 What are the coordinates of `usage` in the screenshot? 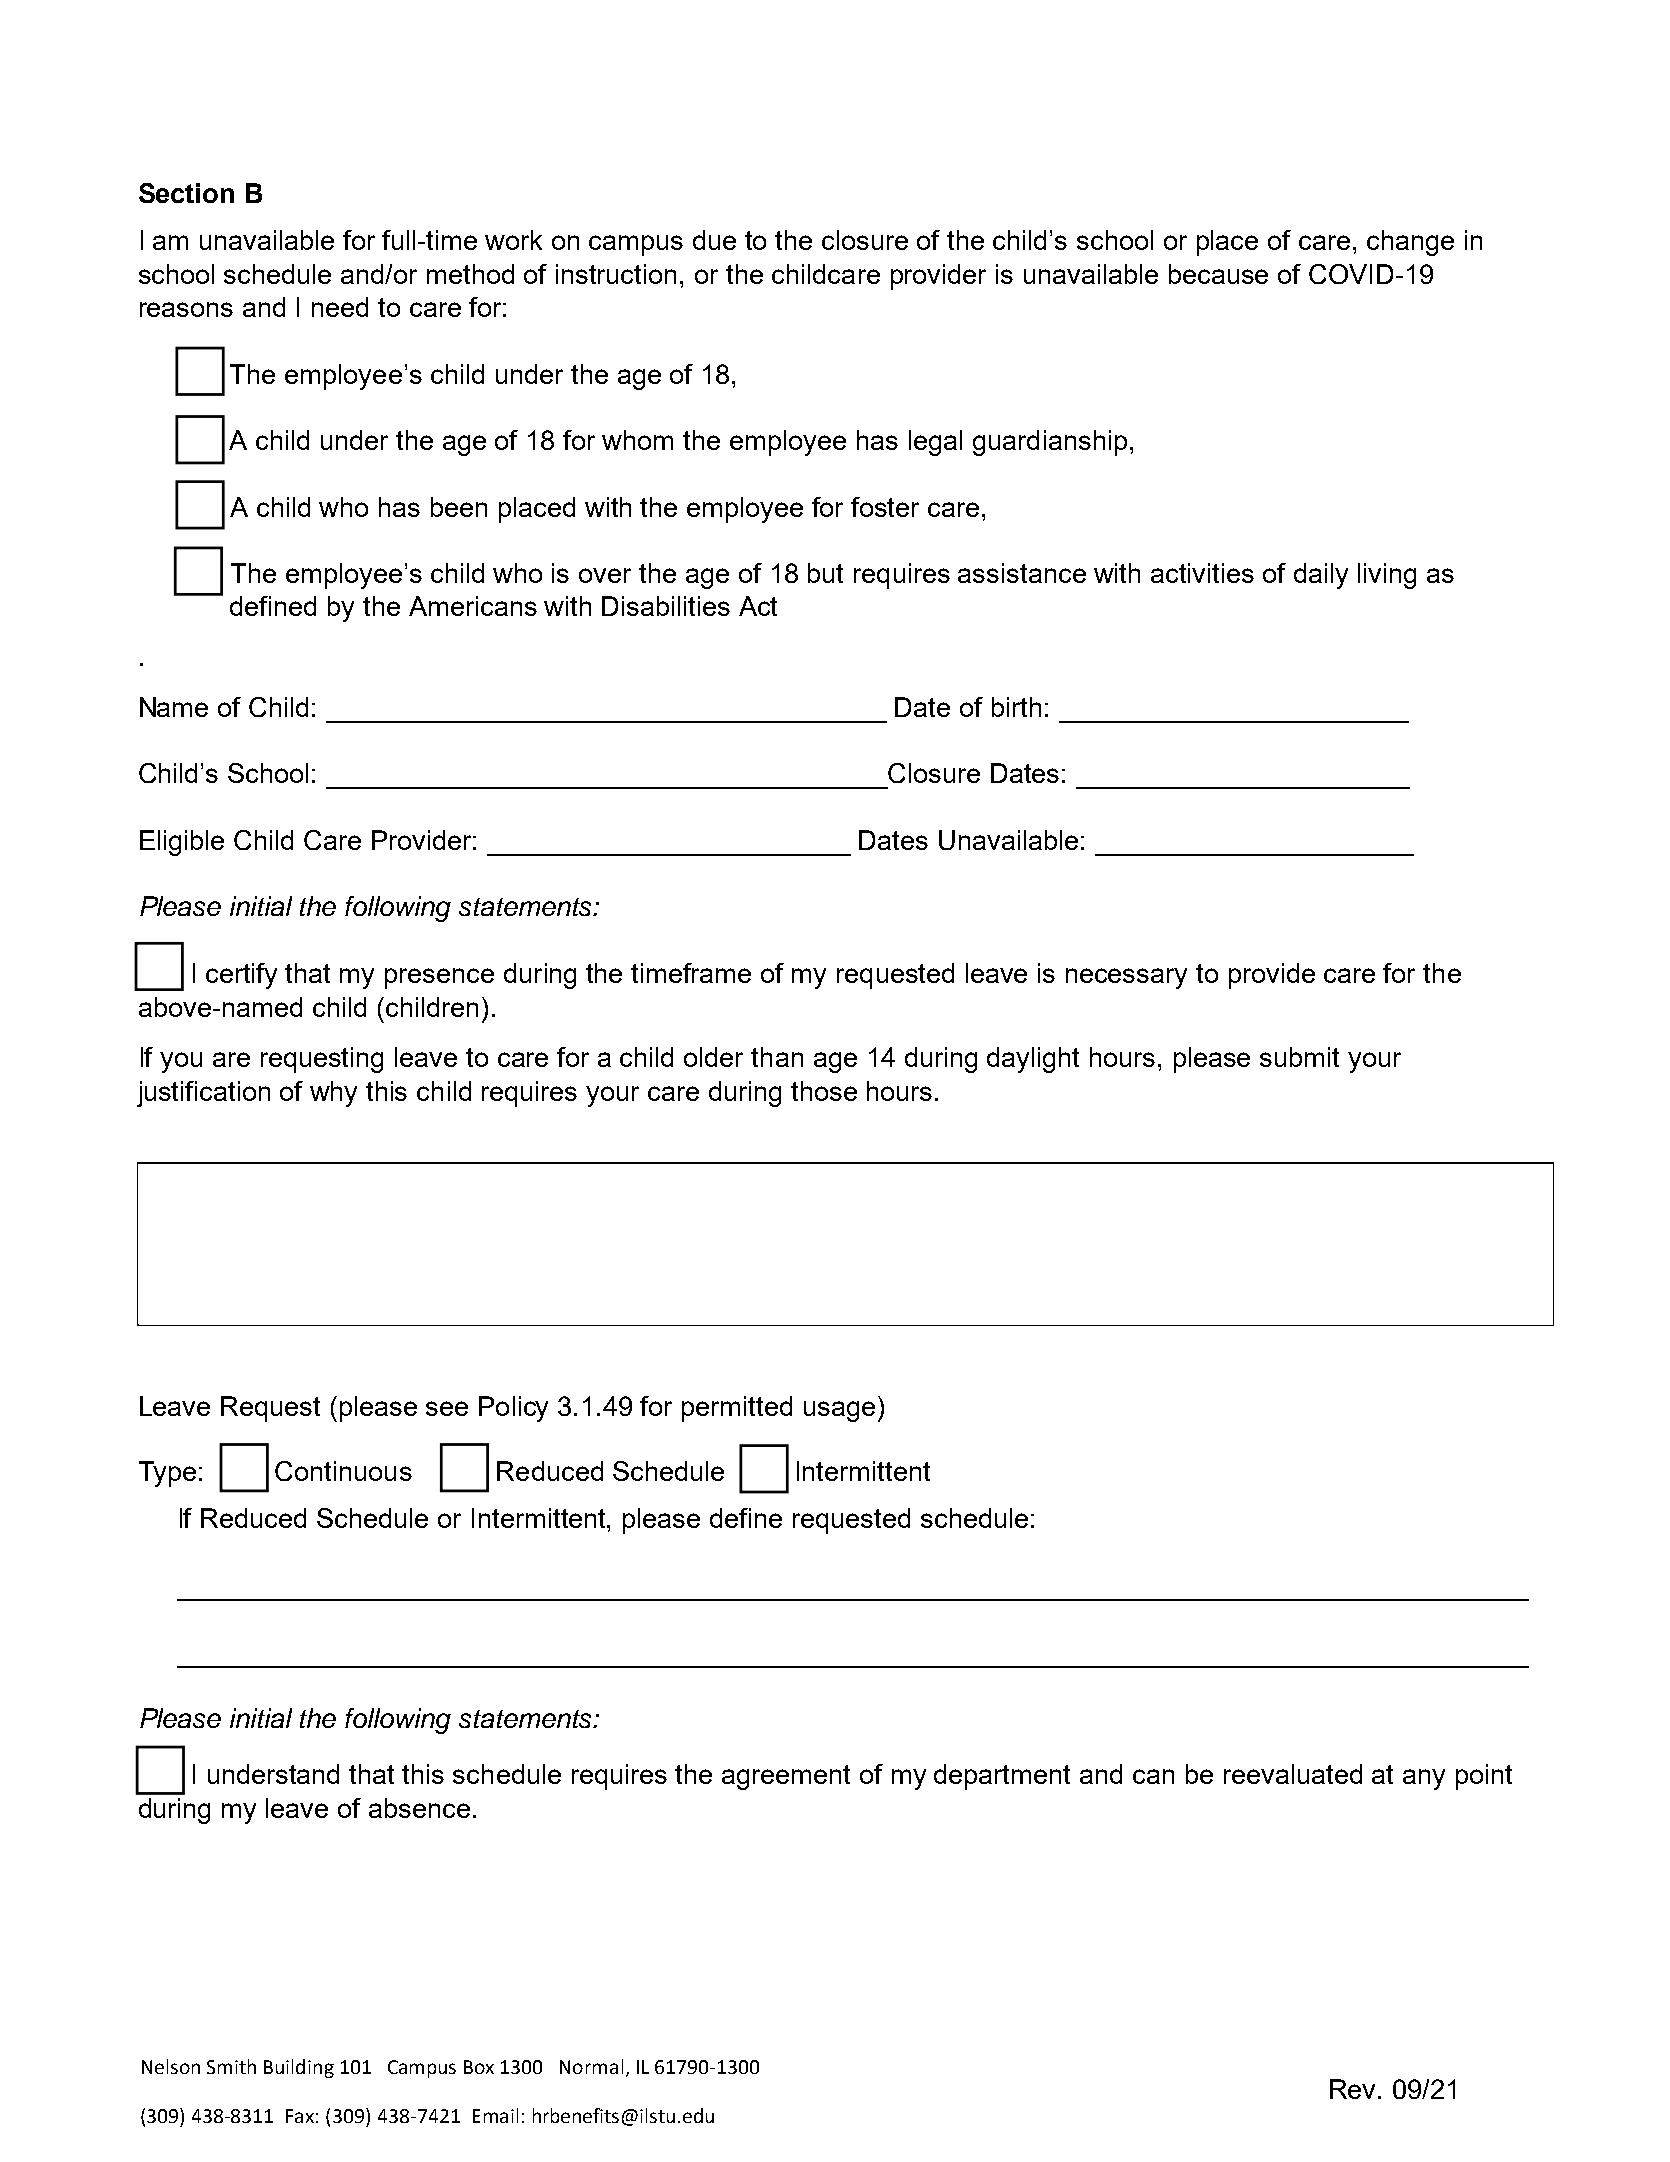 It's located at (839, 1411).
